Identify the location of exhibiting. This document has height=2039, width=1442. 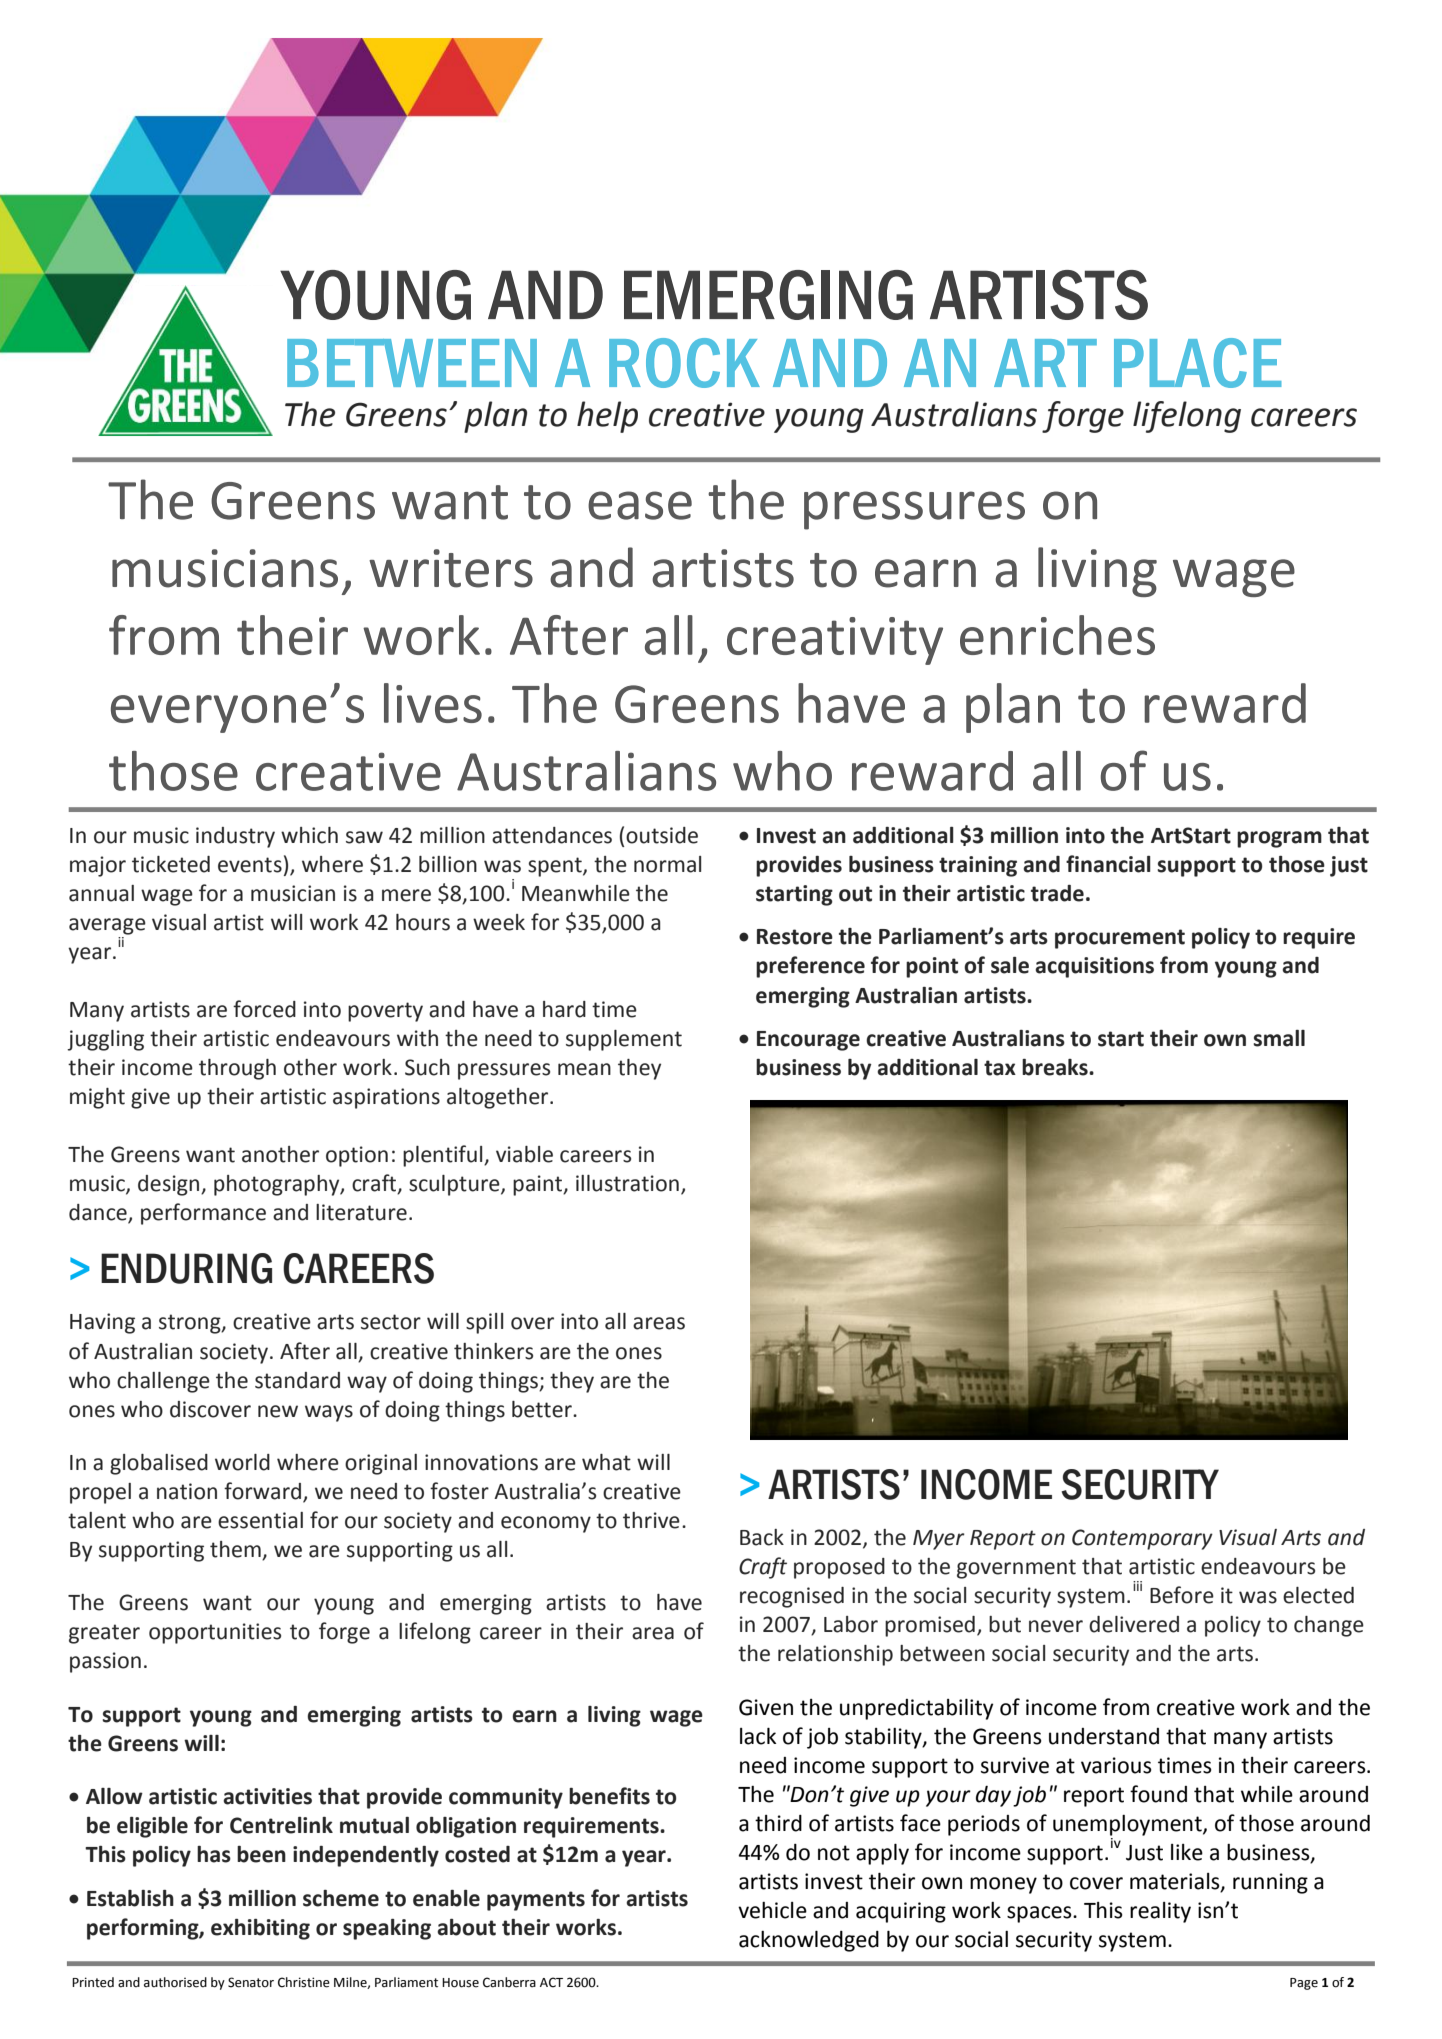
(260, 1929).
